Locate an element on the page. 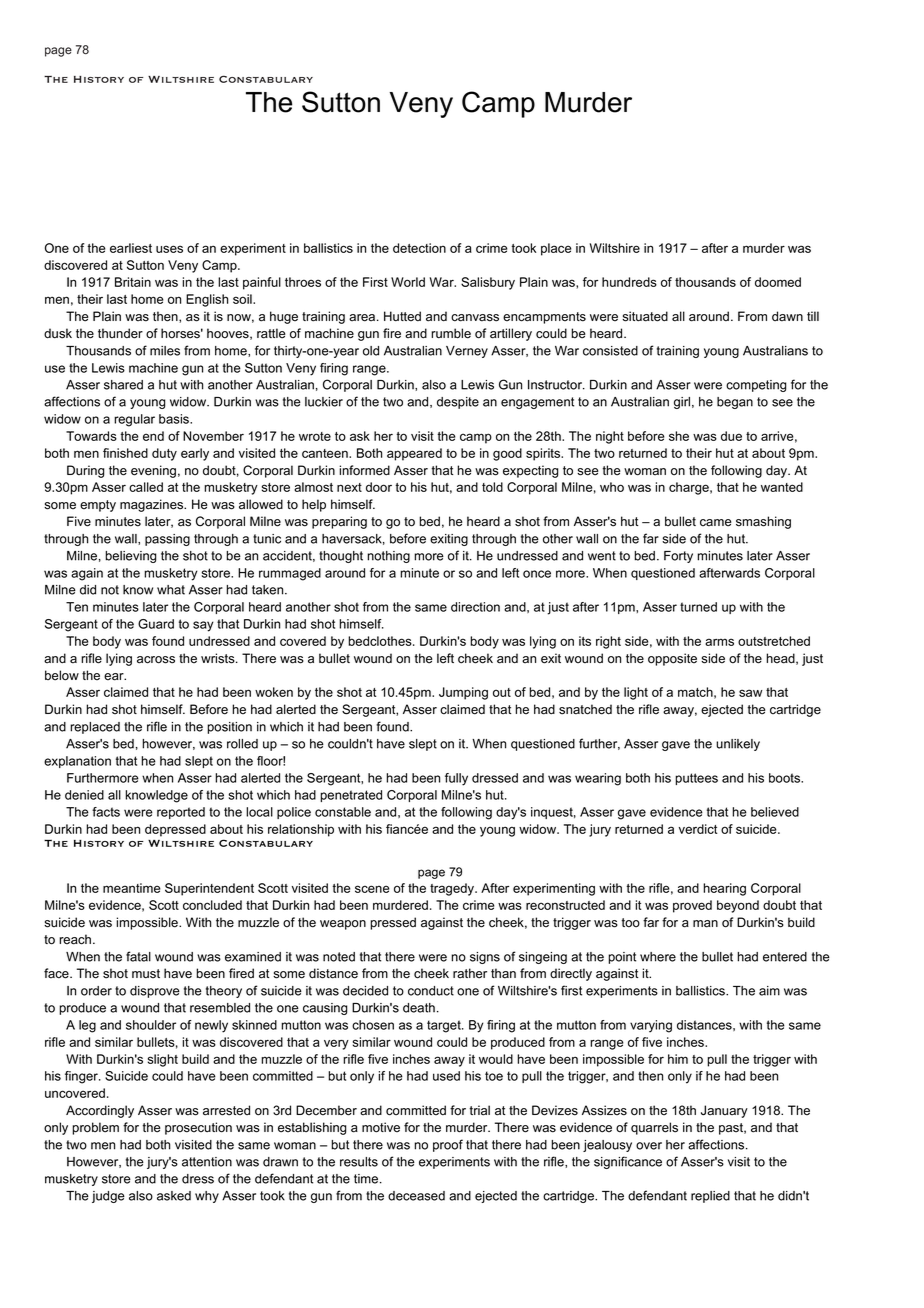 Image resolution: width=924 pixels, height=1308 pixels. rather is located at coordinates (470, 973).
